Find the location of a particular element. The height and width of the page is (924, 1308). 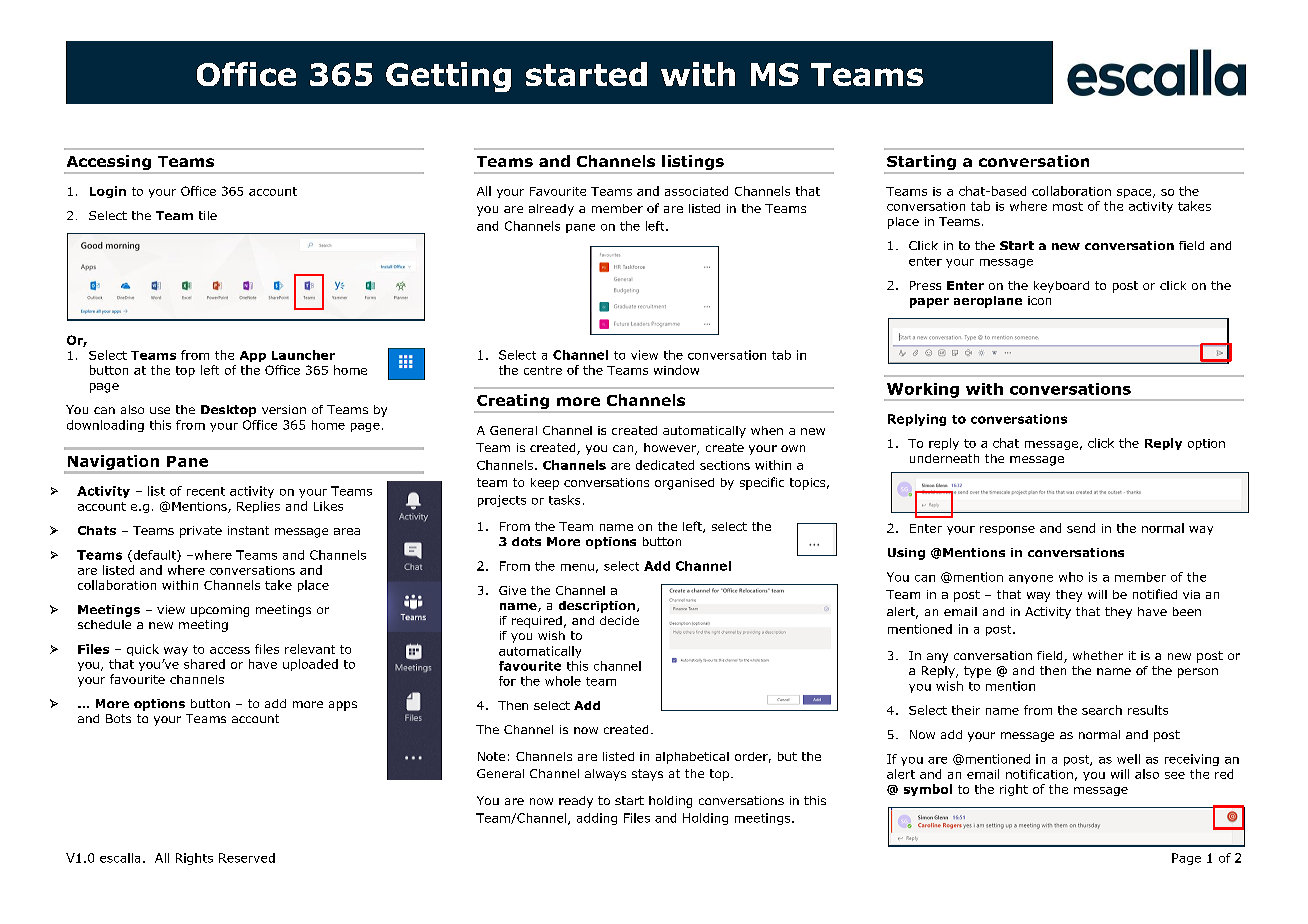

adding is located at coordinates (597, 819).
